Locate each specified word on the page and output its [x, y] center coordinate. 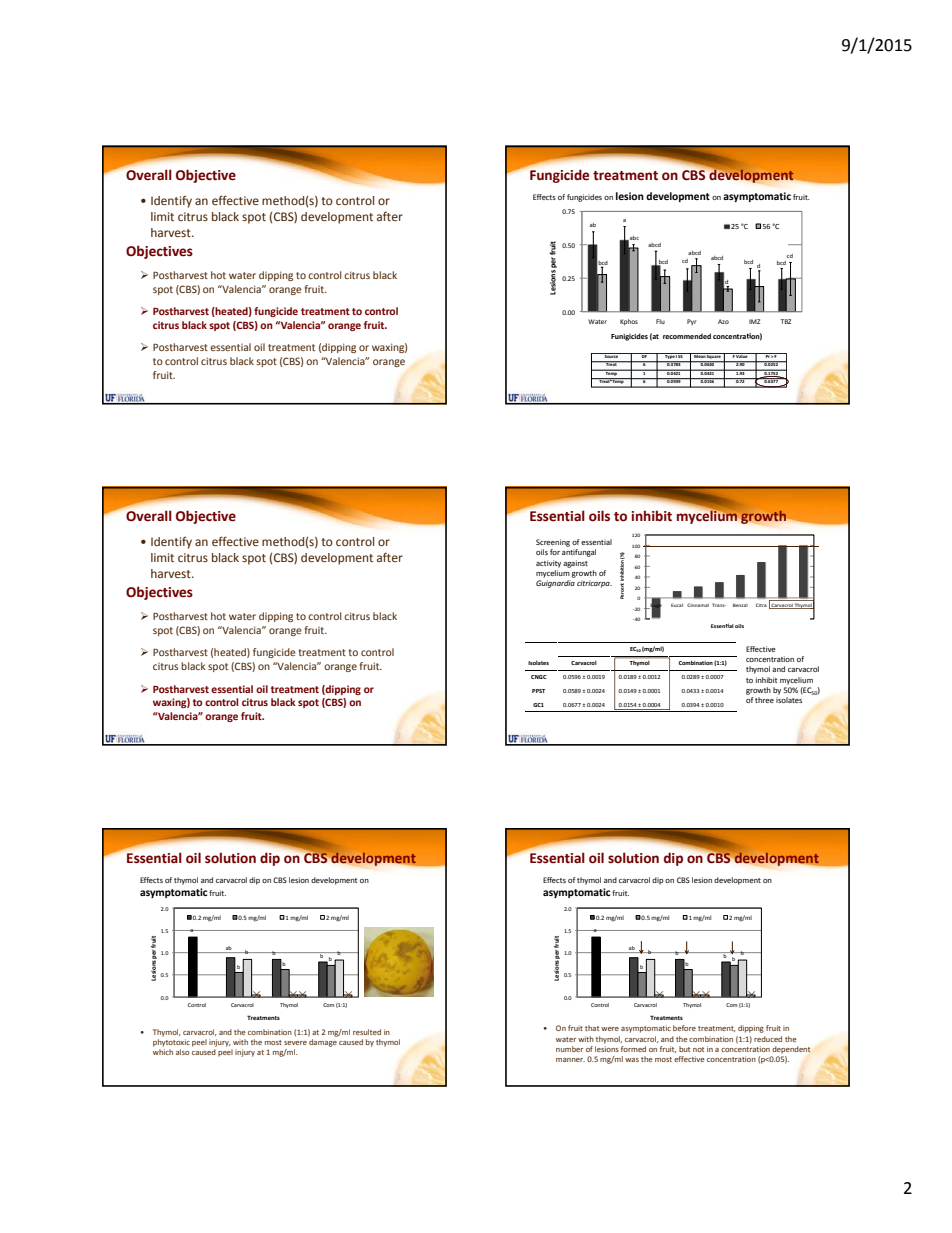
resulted [367, 1032]
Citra [761, 605]
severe [295, 1043]
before [684, 1028]
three [764, 700]
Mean [699, 355]
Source [611, 355]
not [698, 1049]
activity [548, 564]
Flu [660, 321]
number [569, 1049]
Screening [553, 543]
